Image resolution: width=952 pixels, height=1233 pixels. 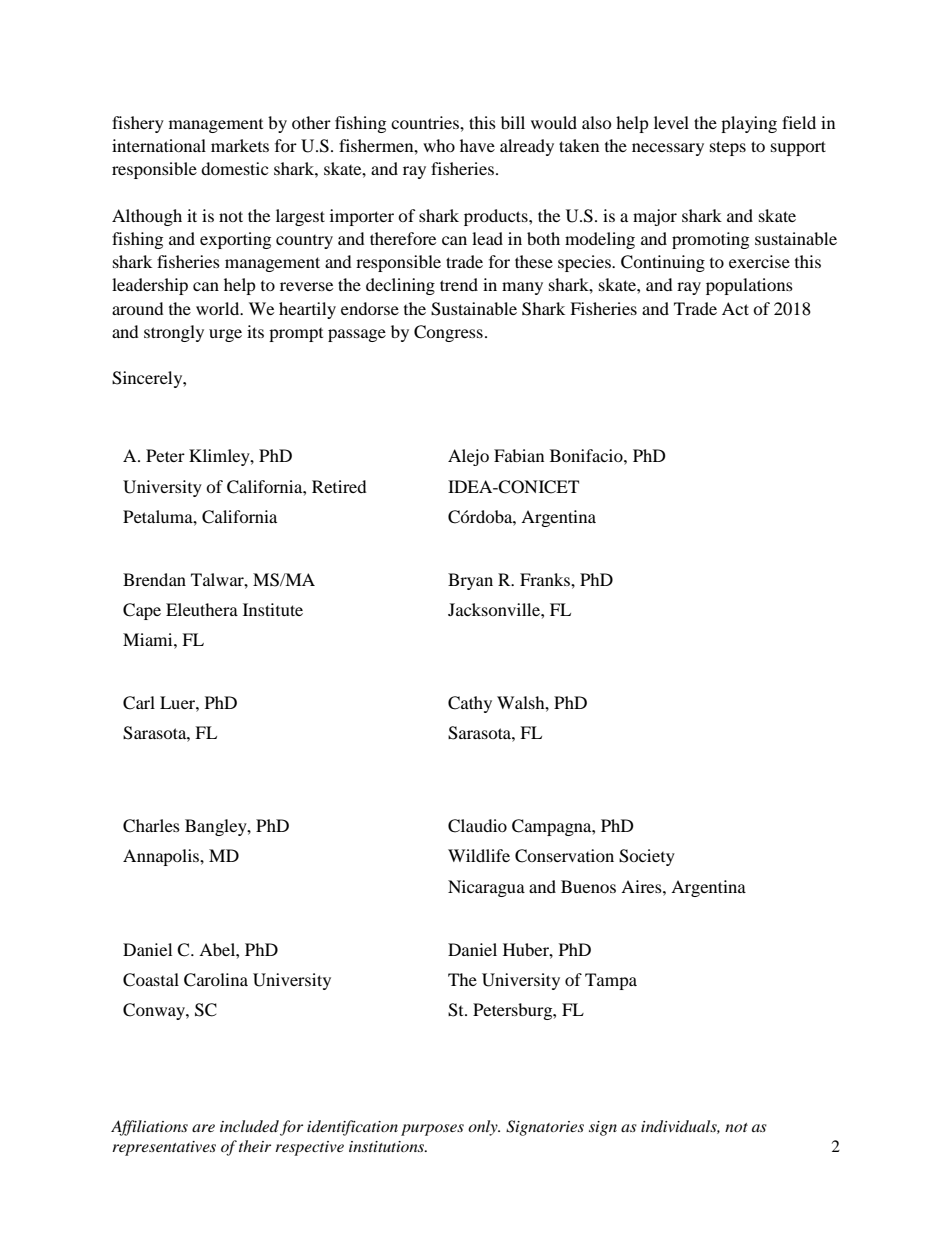 What do you see at coordinates (203, 1128) in the screenshot?
I see `are` at bounding box center [203, 1128].
